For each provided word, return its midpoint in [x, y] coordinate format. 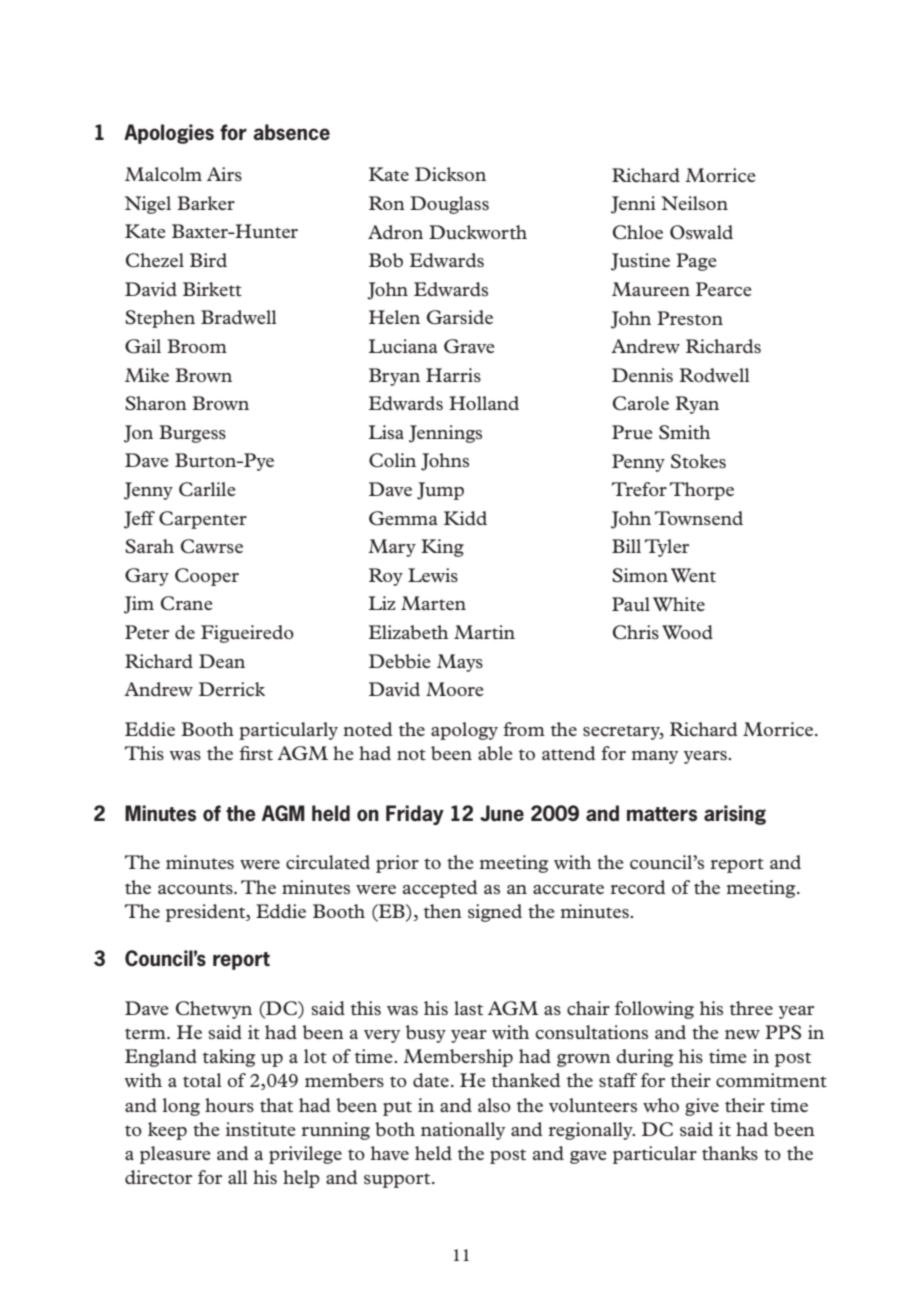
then [443, 911]
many [654, 757]
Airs [224, 174]
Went [693, 575]
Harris [453, 375]
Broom [197, 346]
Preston [690, 318]
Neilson [694, 203]
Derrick [232, 689]
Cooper [207, 577]
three [751, 1008]
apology [464, 731]
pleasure [175, 1155]
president [207, 913]
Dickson [450, 174]
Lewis [433, 575]
